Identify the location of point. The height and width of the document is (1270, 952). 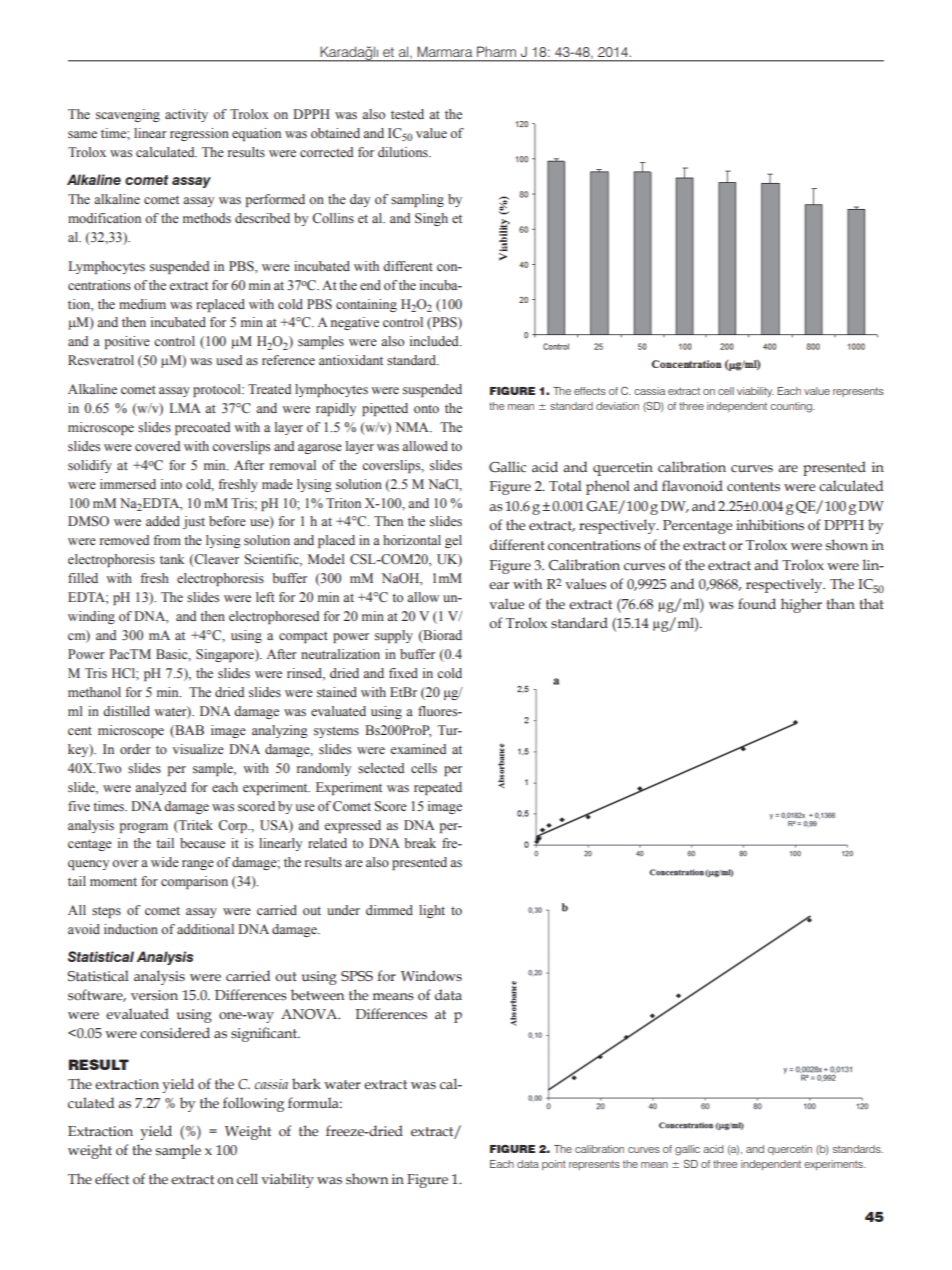
(554, 1165).
